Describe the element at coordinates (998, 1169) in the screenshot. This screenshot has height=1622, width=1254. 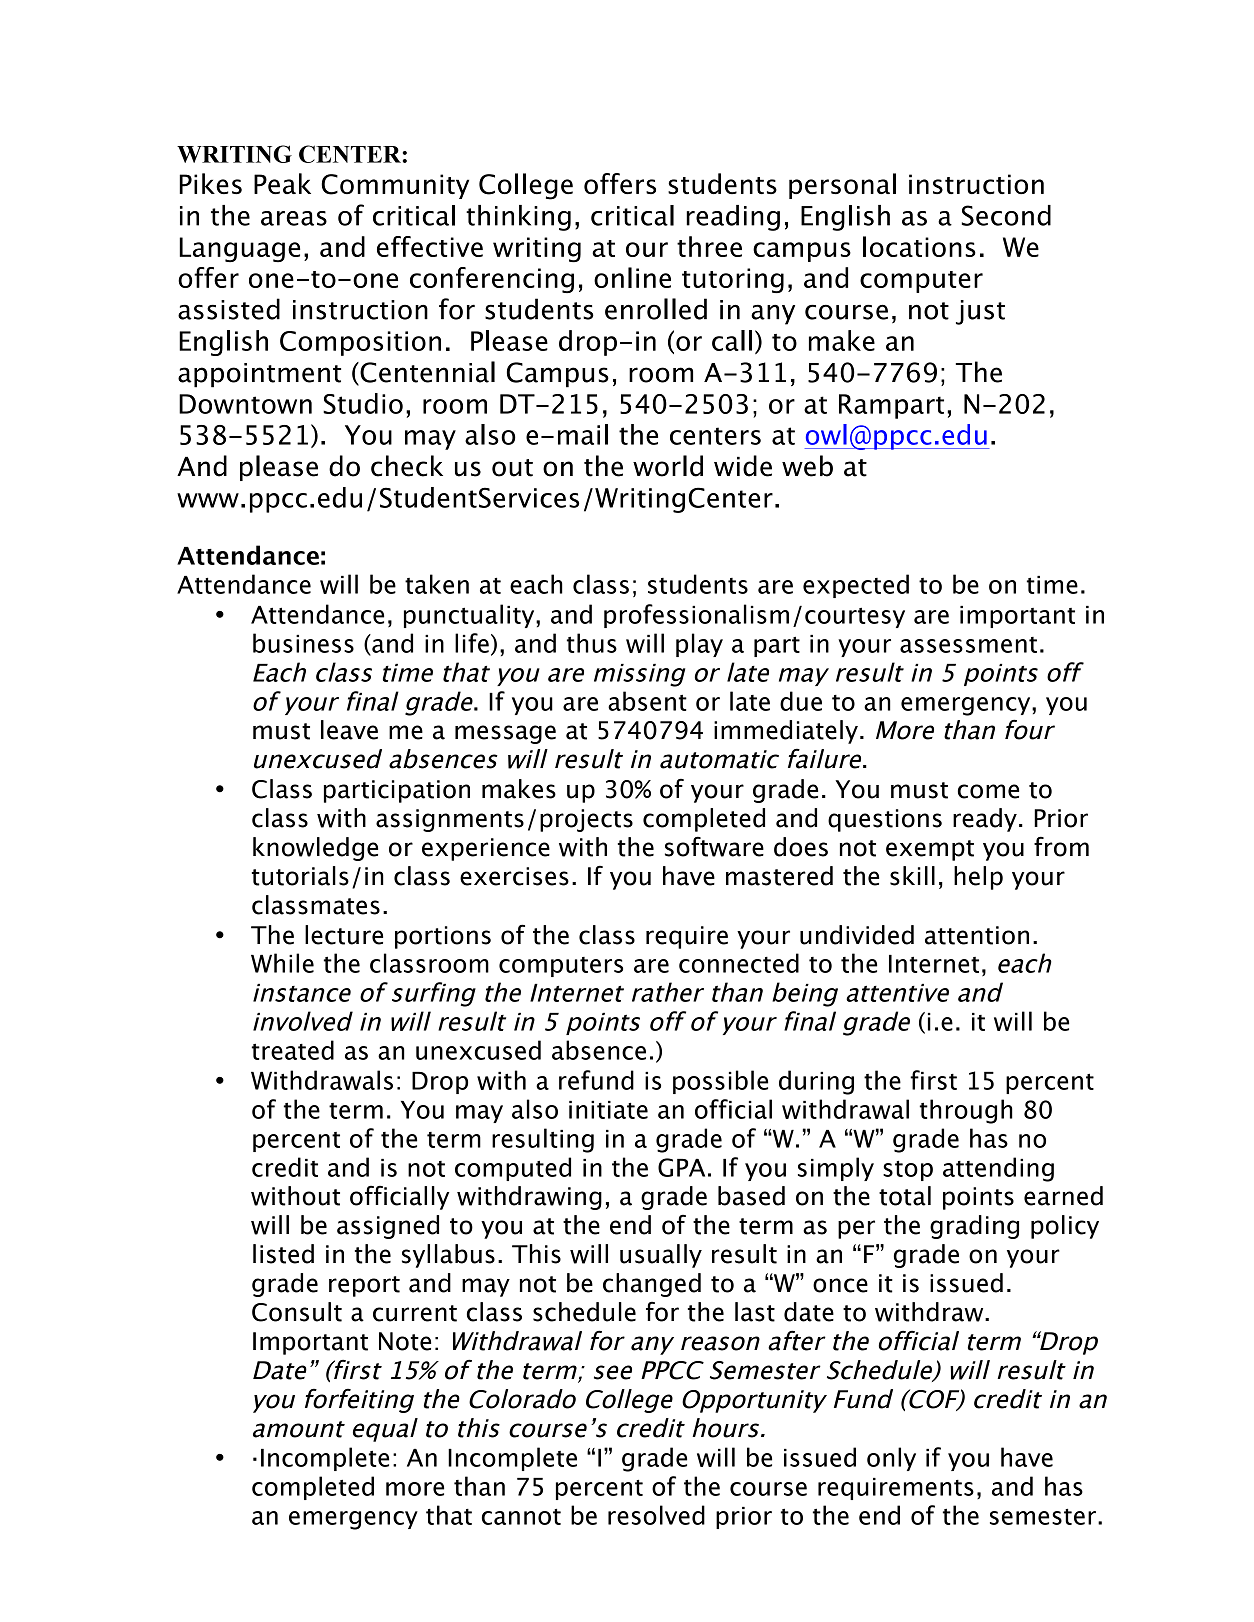
I see `attending` at that location.
